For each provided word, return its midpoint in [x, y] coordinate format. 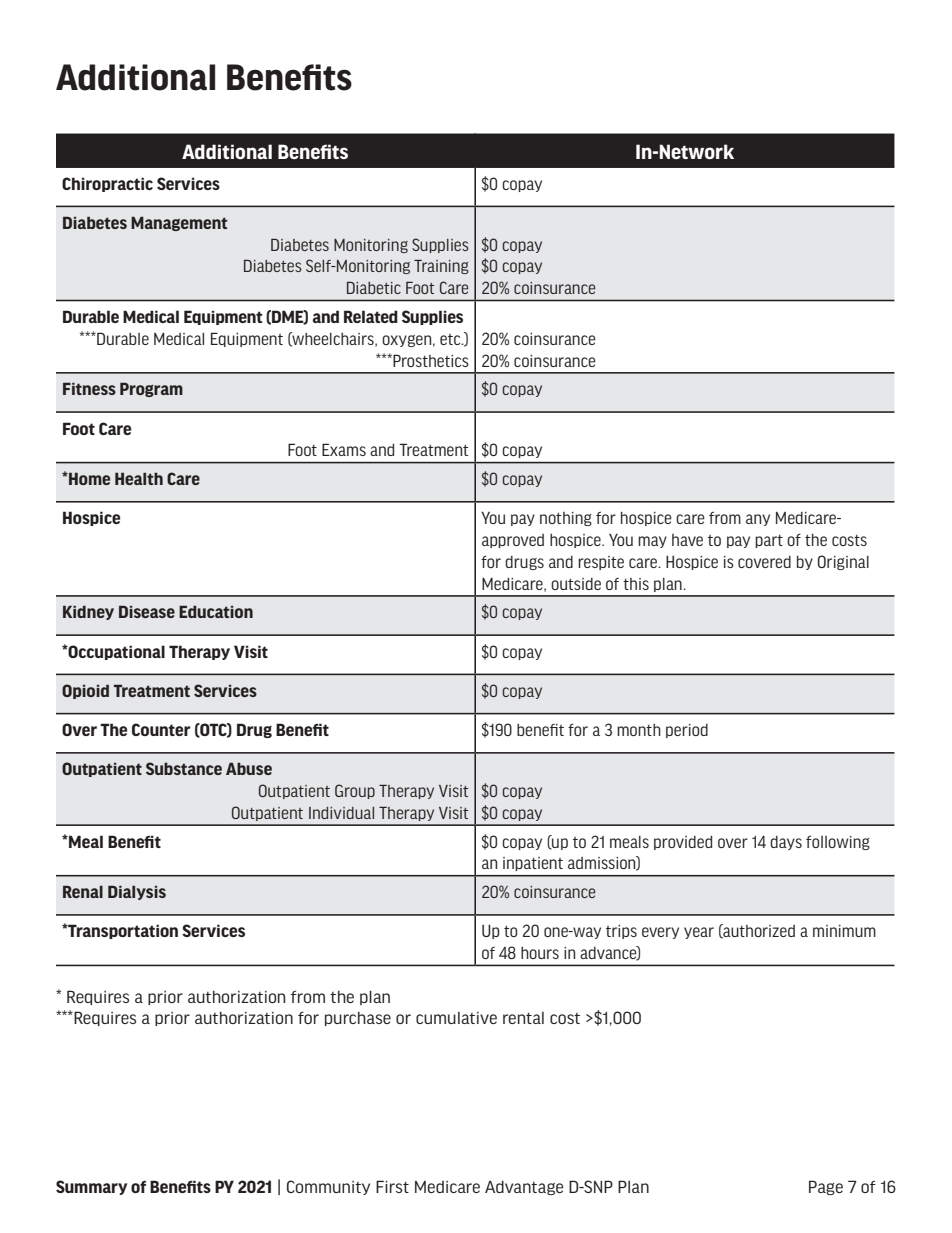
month [639, 730]
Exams [344, 449]
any [758, 520]
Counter [161, 729]
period [687, 731]
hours [540, 953]
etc [451, 339]
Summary [91, 1187]
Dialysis [137, 892]
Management [179, 223]
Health [139, 478]
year [699, 933]
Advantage [524, 1188]
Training [441, 267]
